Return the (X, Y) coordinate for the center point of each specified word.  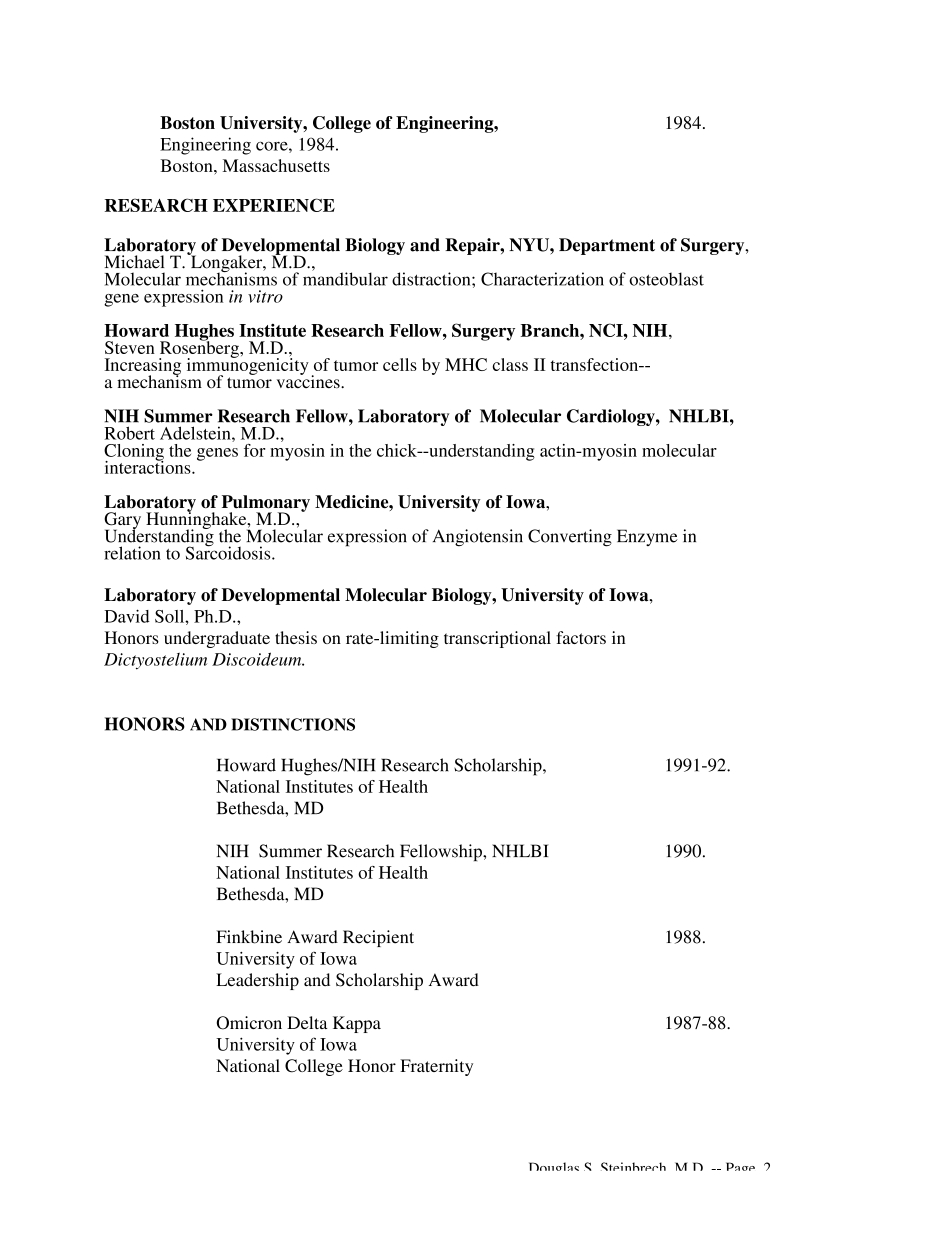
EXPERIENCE (274, 205)
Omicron (249, 1023)
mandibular (345, 278)
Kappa (357, 1024)
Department (607, 246)
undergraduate (217, 639)
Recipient (378, 938)
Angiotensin (478, 538)
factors (581, 637)
